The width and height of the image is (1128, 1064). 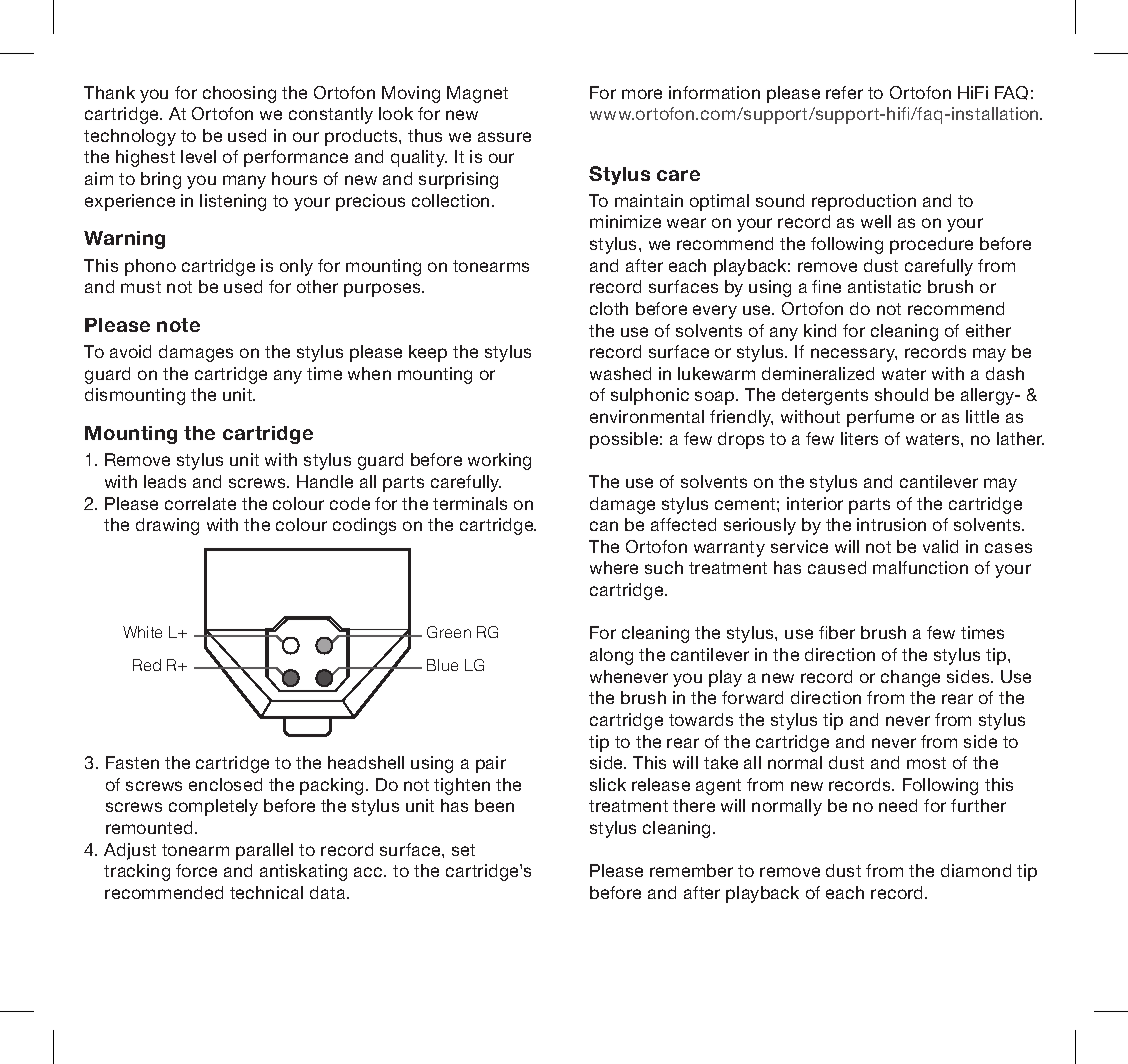 I want to click on assure, so click(x=504, y=137).
